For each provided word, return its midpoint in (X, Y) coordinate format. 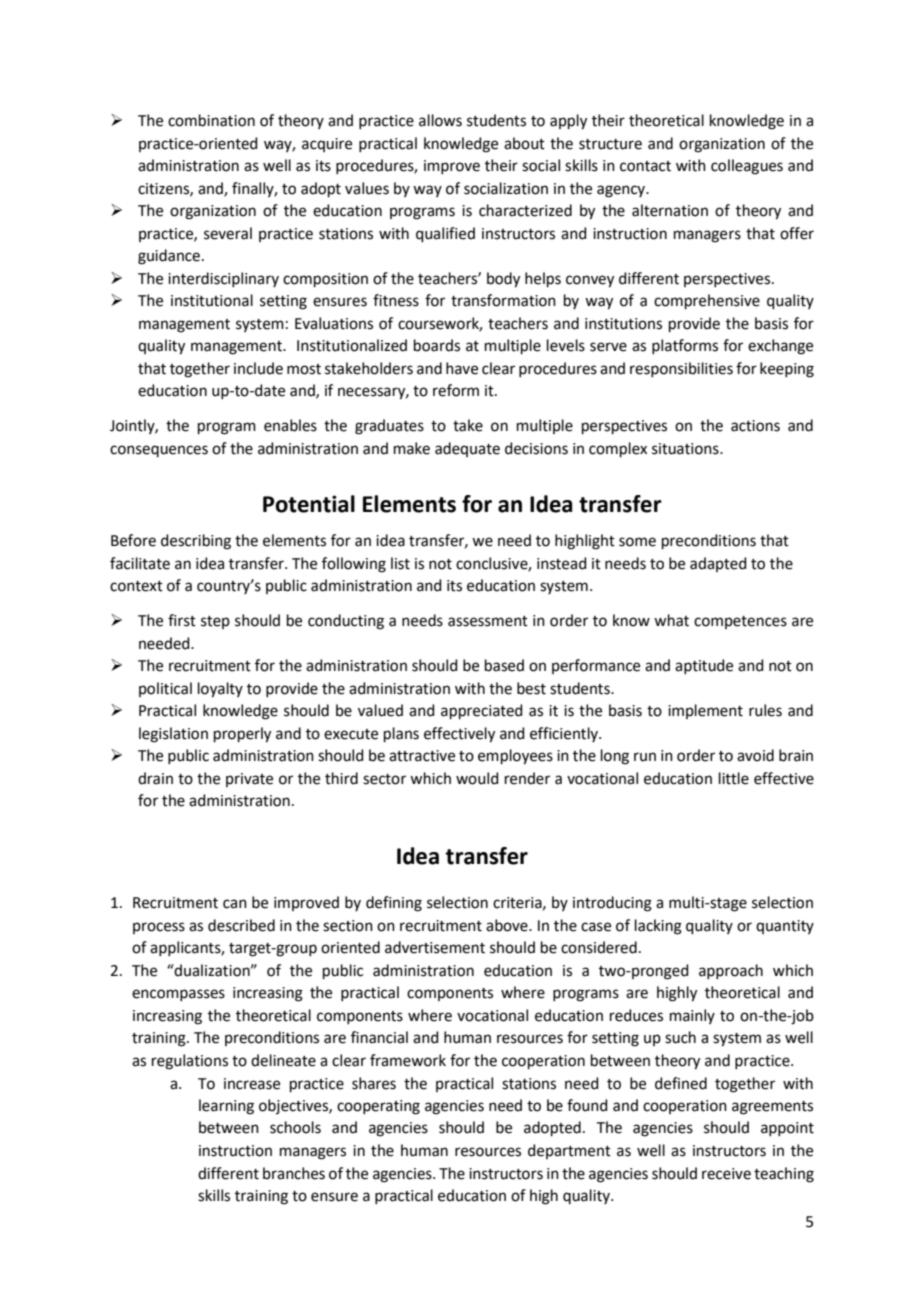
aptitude (704, 666)
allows (440, 120)
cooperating (378, 1107)
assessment (488, 621)
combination (211, 120)
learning (226, 1107)
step (215, 622)
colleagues (747, 167)
